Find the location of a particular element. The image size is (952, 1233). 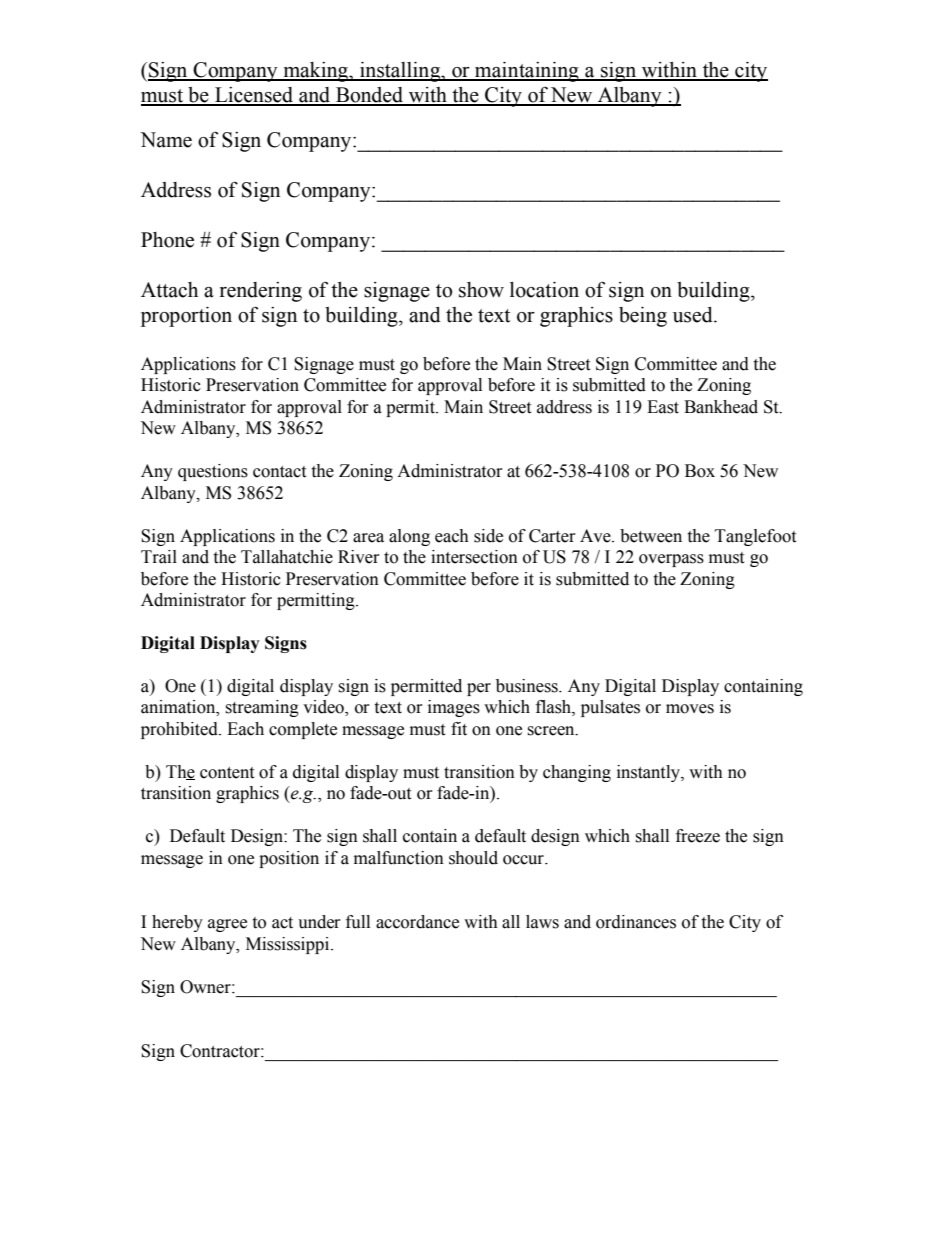

proportion is located at coordinates (186, 317).
